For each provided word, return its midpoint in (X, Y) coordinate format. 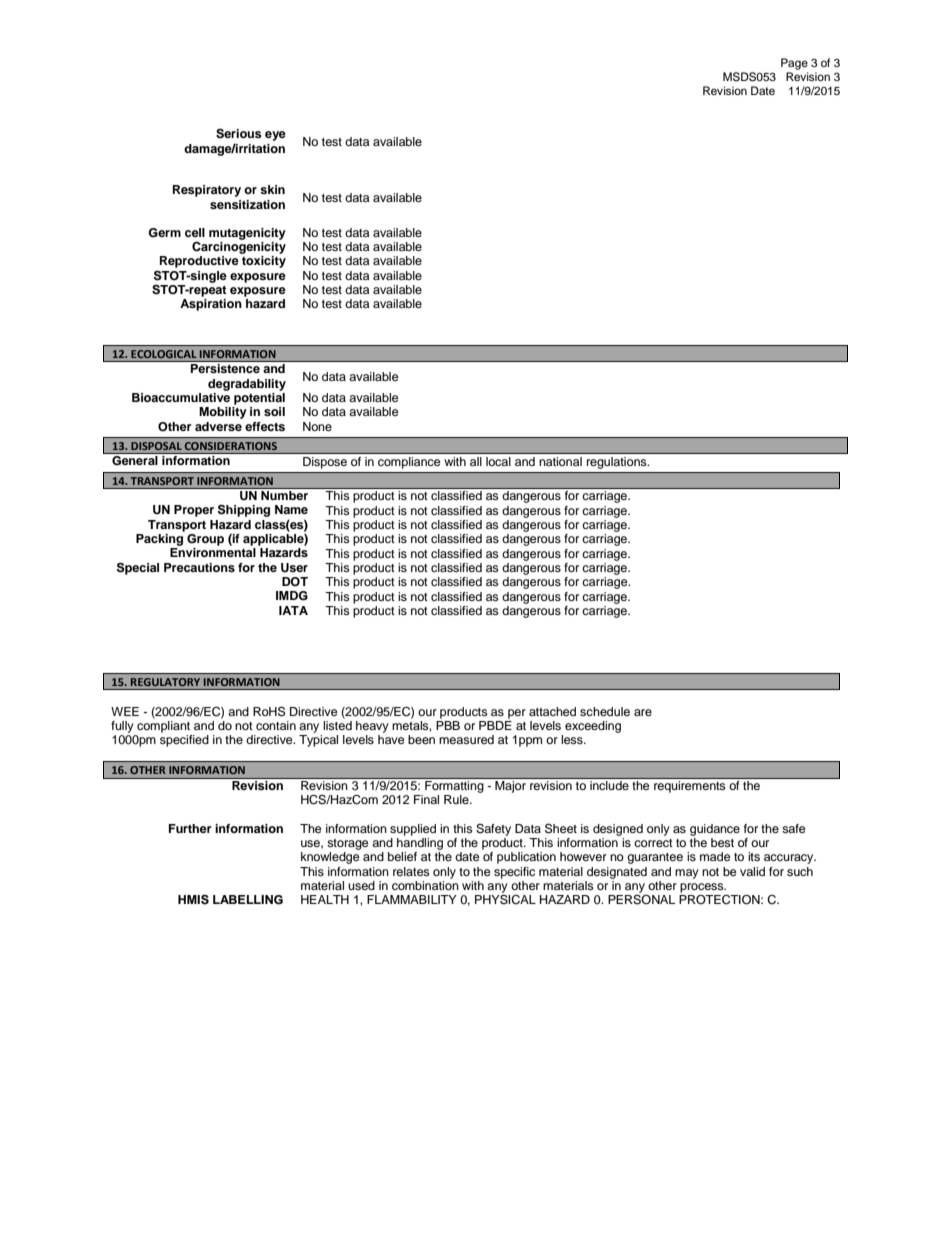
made (715, 856)
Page (794, 64)
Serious (239, 134)
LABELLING (248, 900)
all (475, 461)
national (561, 461)
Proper (194, 511)
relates (411, 871)
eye (275, 136)
